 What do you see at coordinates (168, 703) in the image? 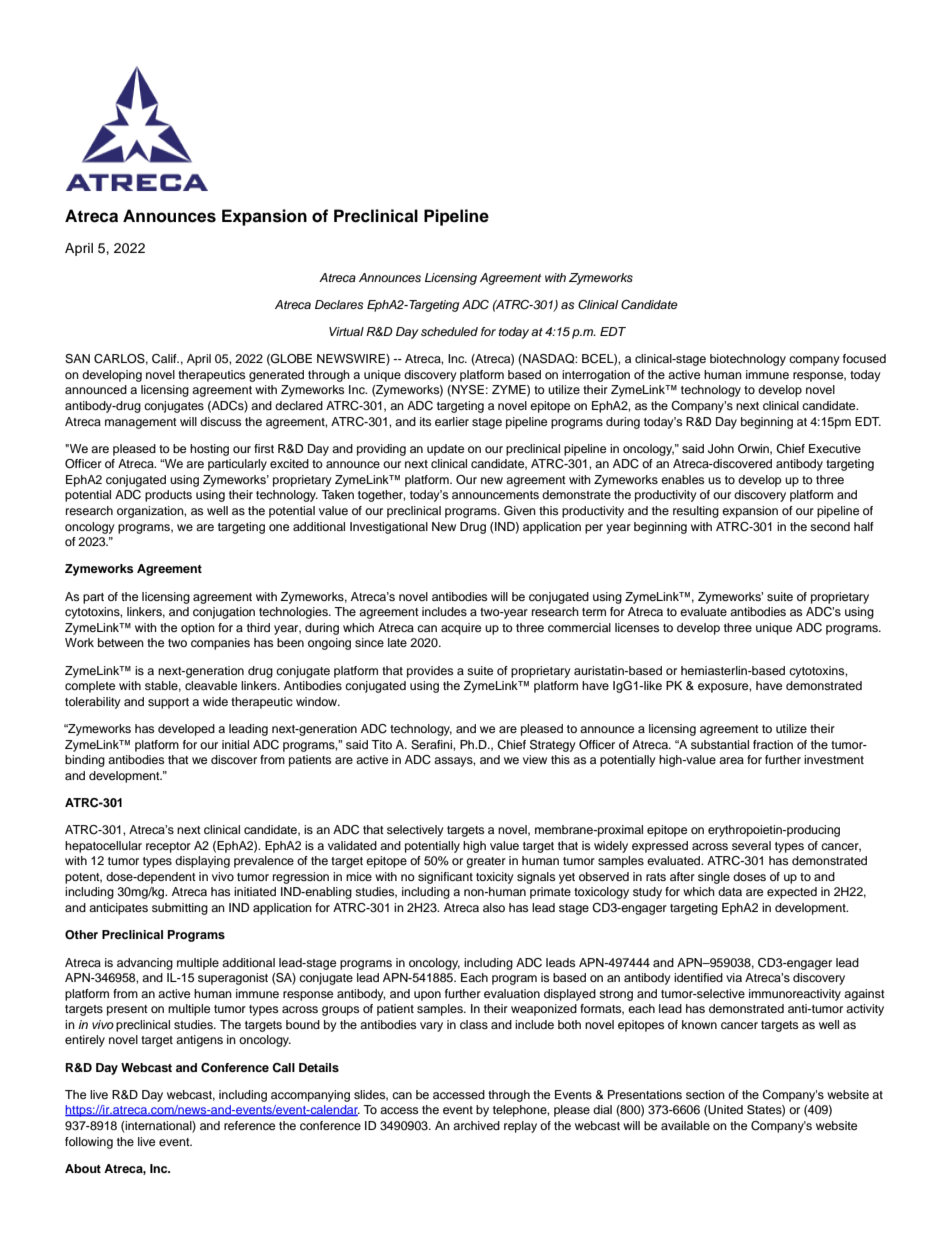
I see `support` at bounding box center [168, 703].
